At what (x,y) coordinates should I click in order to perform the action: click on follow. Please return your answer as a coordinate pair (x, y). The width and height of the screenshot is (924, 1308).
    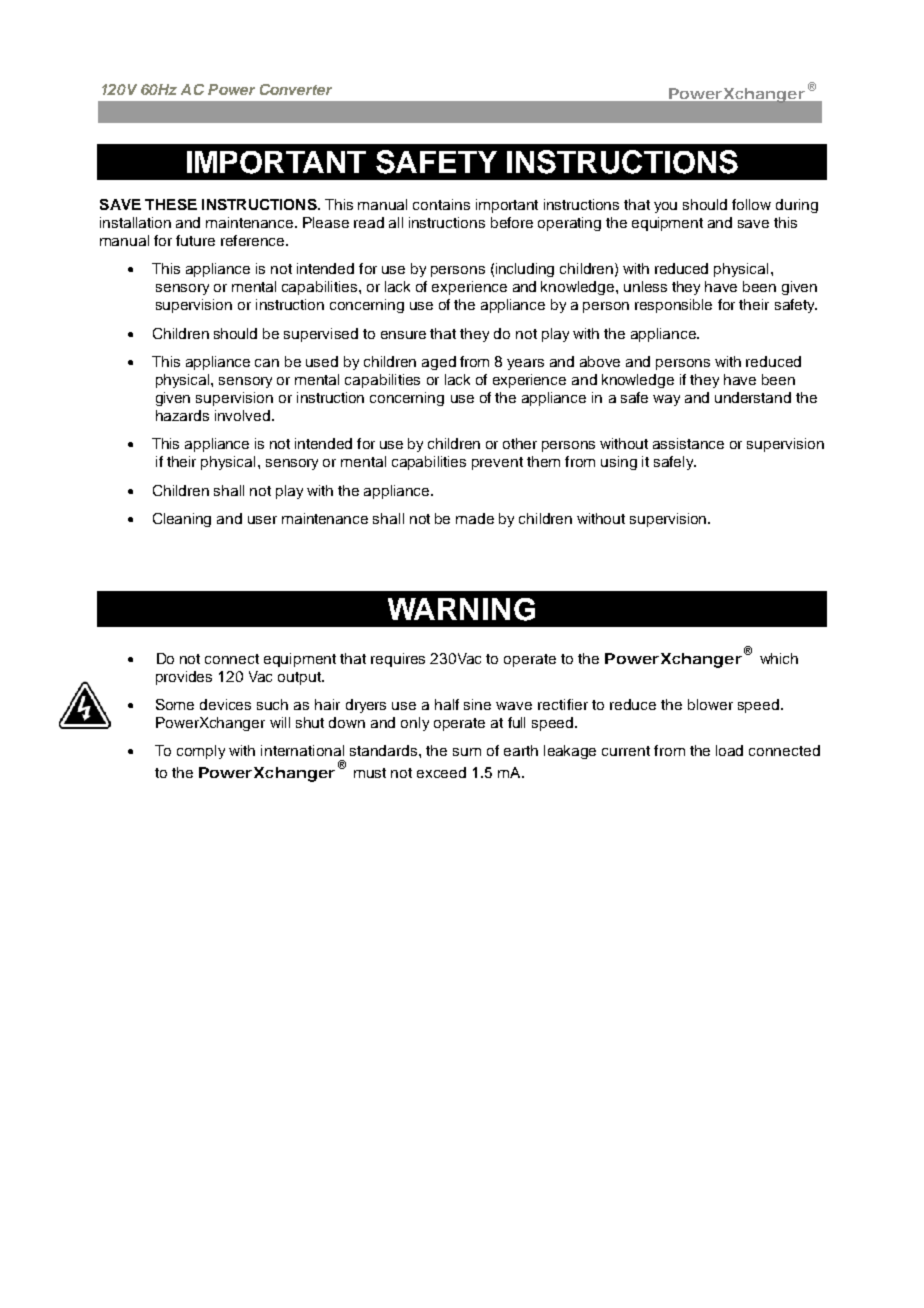
    Looking at the image, I should click on (751, 204).
